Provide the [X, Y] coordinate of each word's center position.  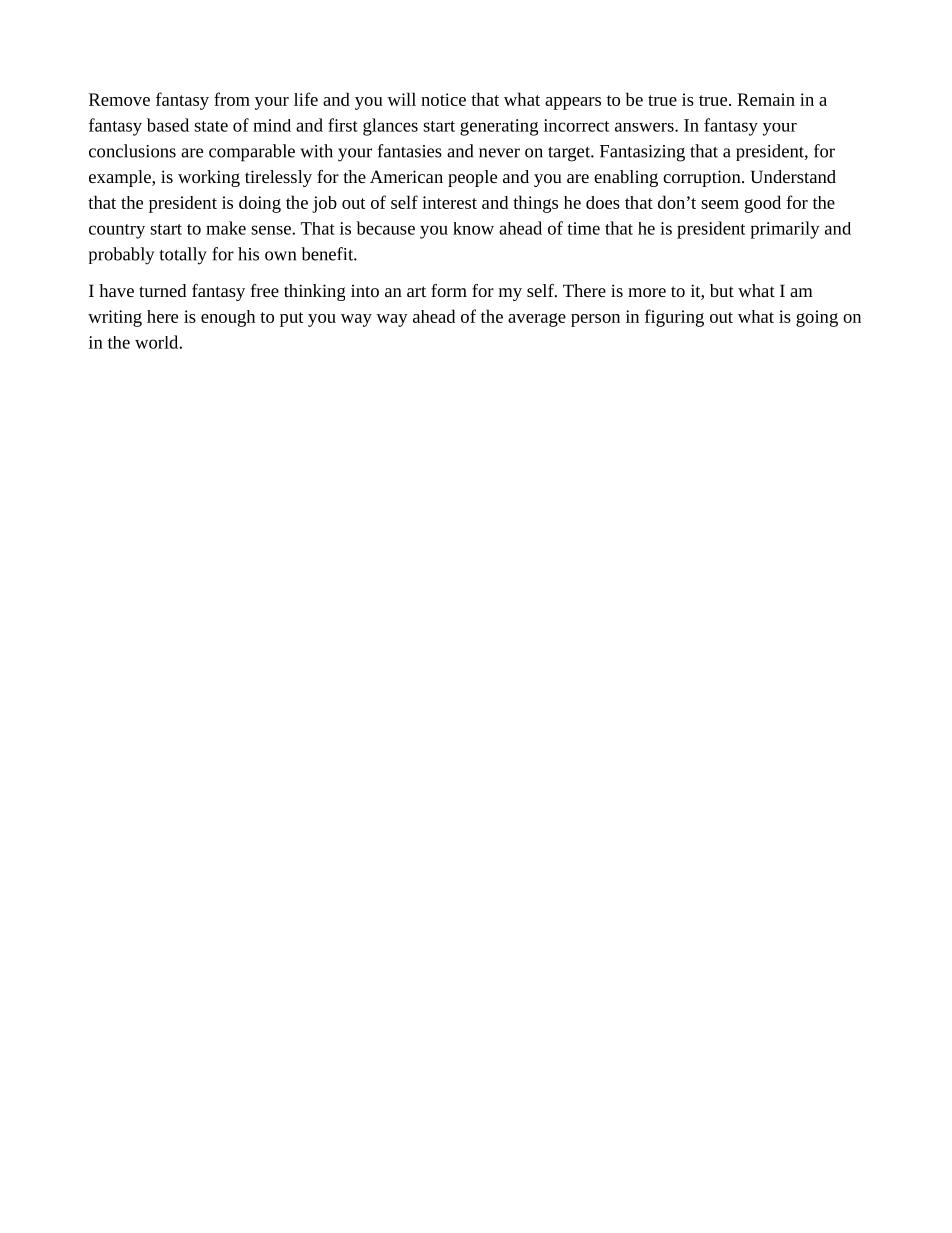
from [232, 99]
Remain [766, 99]
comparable [252, 153]
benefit [328, 254]
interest [449, 202]
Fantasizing [642, 153]
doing [260, 204]
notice [443, 99]
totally [183, 256]
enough [228, 318]
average [537, 320]
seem [720, 204]
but [722, 290]
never [499, 153]
